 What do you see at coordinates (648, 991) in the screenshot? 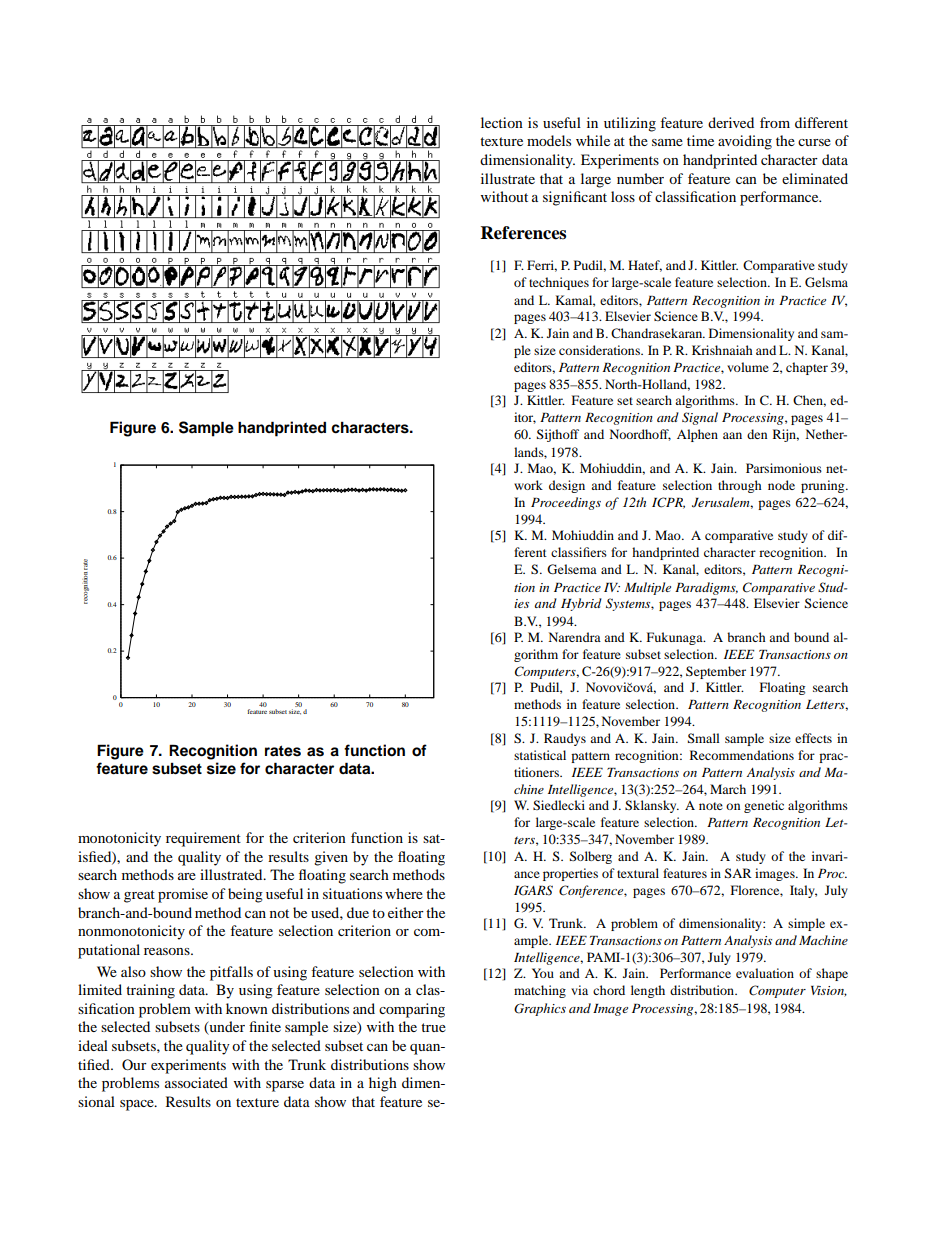
I see `length` at bounding box center [648, 991].
